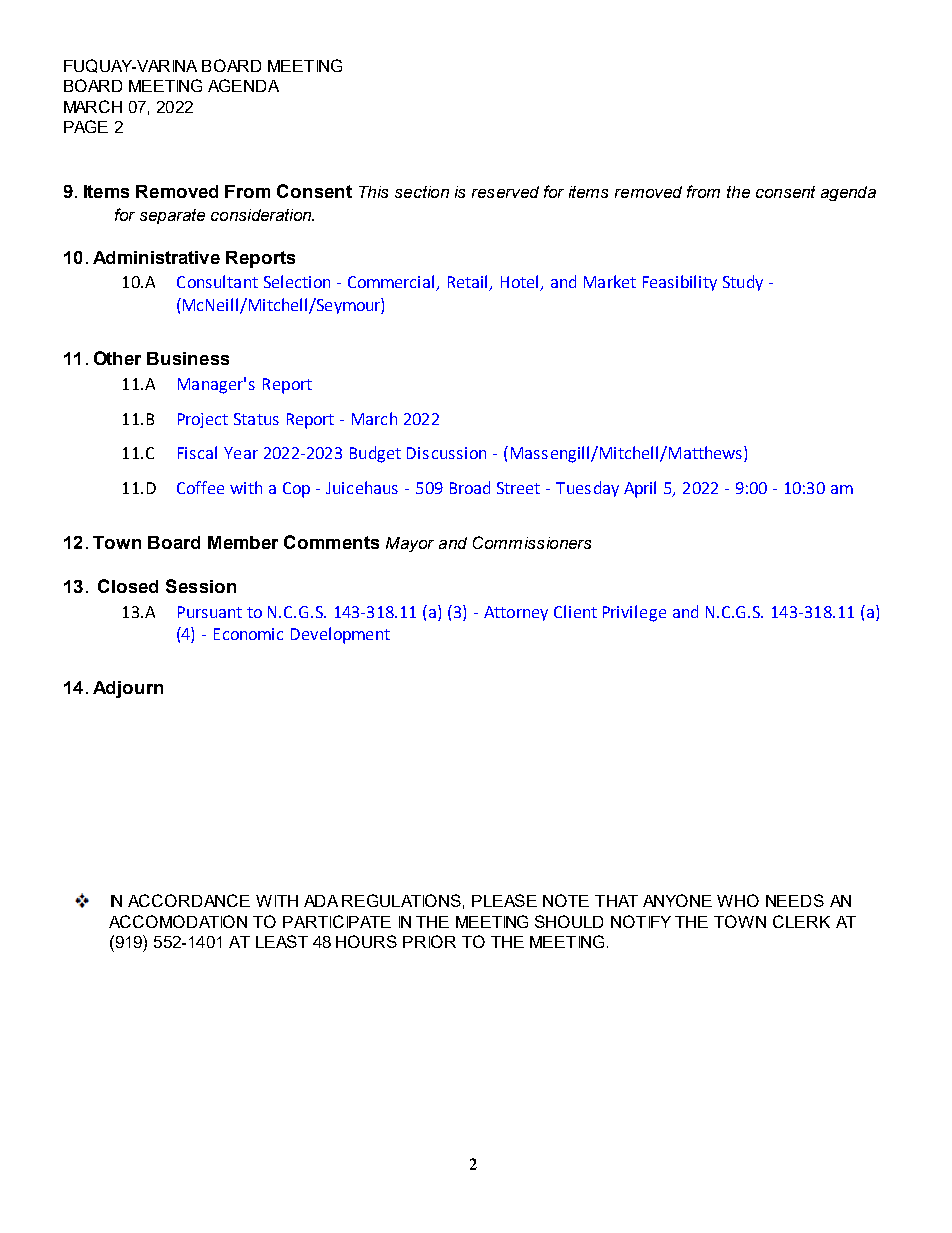 The image size is (952, 1233). Describe the element at coordinates (178, 921) in the screenshot. I see `ACCOMODATION` at that location.
